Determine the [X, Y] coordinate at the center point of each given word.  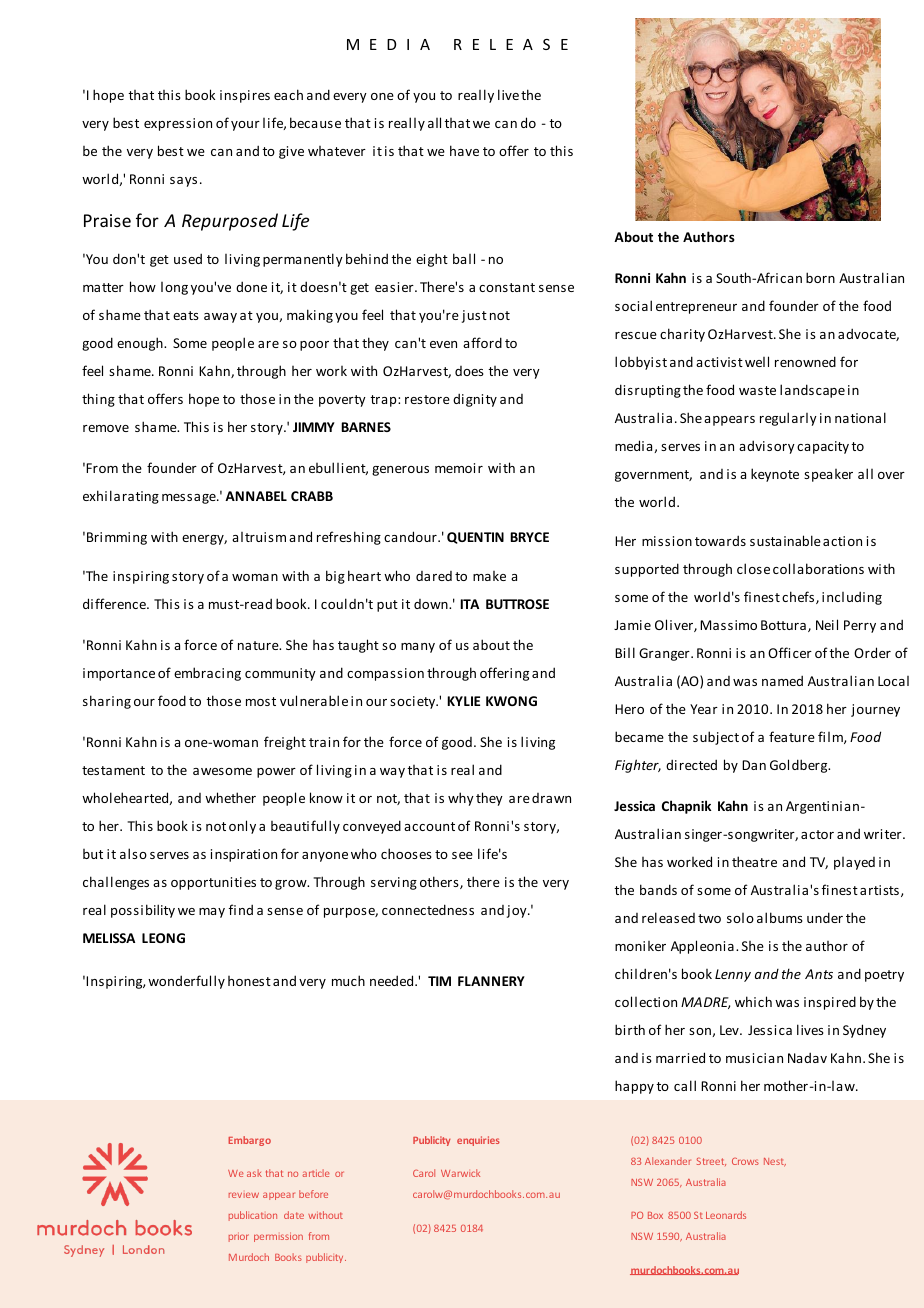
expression [178, 124]
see [462, 855]
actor [817, 834]
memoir [459, 468]
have [464, 150]
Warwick [460, 1173]
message [190, 499]
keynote [775, 475]
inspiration [244, 855]
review [244, 1195]
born [820, 277]
